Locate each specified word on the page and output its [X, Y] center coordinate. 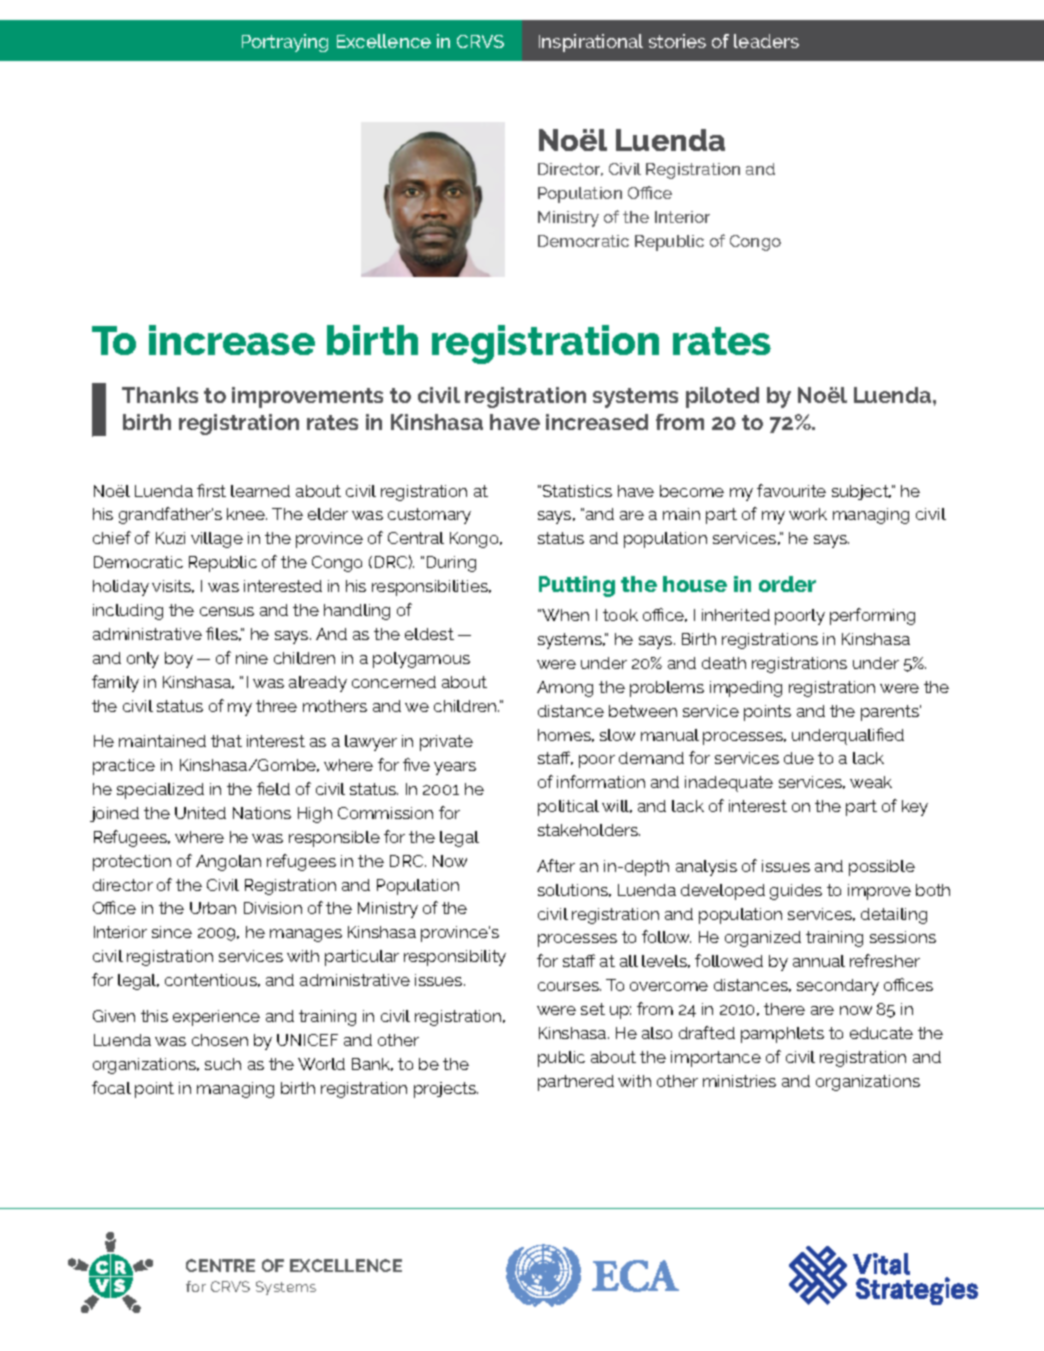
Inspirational [591, 43]
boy [179, 660]
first [211, 490]
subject [861, 492]
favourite [791, 490]
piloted [722, 397]
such [223, 1064]
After [556, 865]
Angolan [228, 863]
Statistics [577, 491]
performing [872, 616]
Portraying [285, 43]
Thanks [160, 395]
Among [565, 689]
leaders [766, 41]
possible [882, 868]
